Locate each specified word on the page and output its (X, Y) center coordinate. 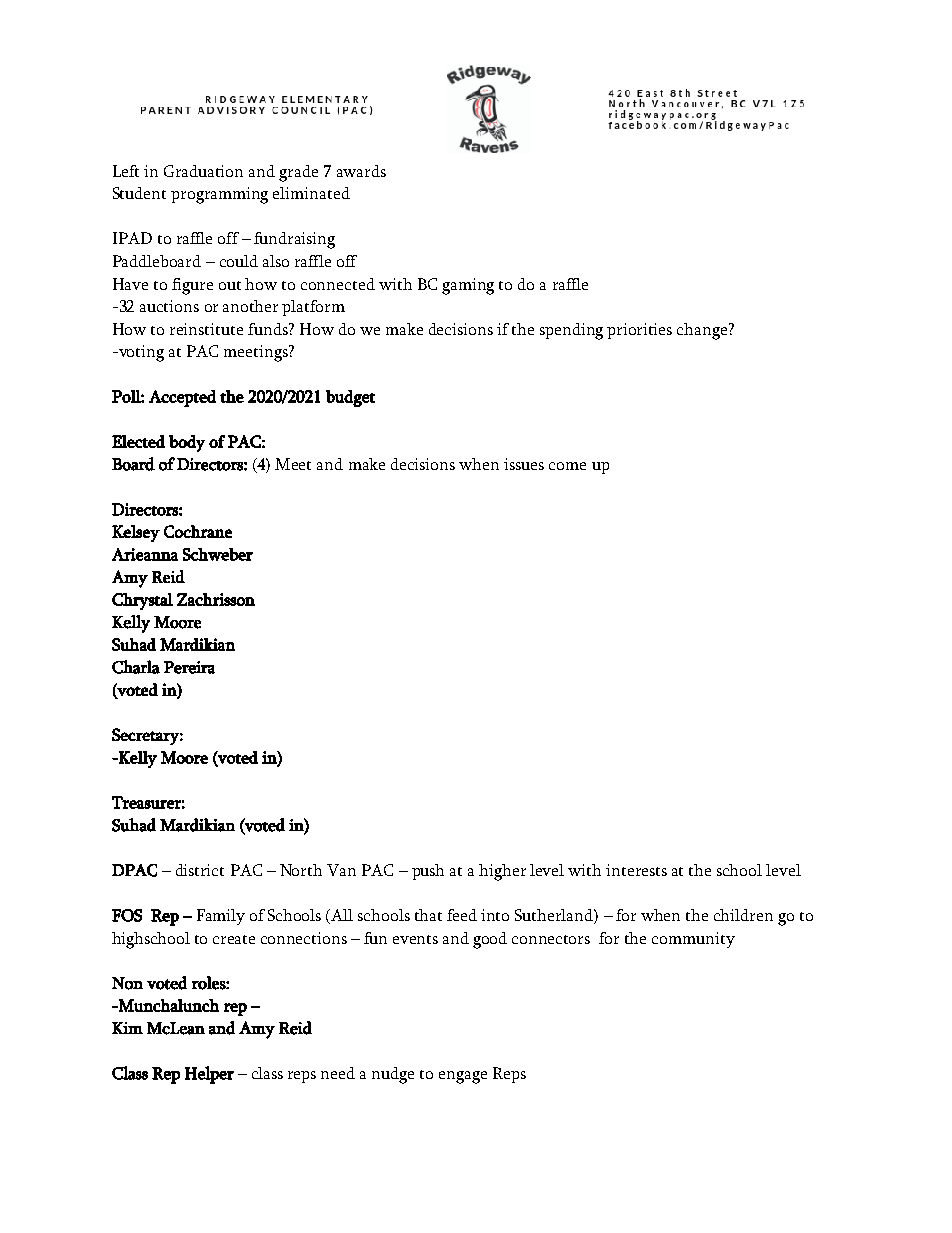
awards (361, 171)
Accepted (182, 398)
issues (524, 464)
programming (219, 195)
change (703, 331)
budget (350, 398)
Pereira (189, 667)
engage (463, 1077)
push (428, 872)
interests (636, 870)
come (567, 466)
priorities (639, 331)
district (200, 870)
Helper (209, 1075)
